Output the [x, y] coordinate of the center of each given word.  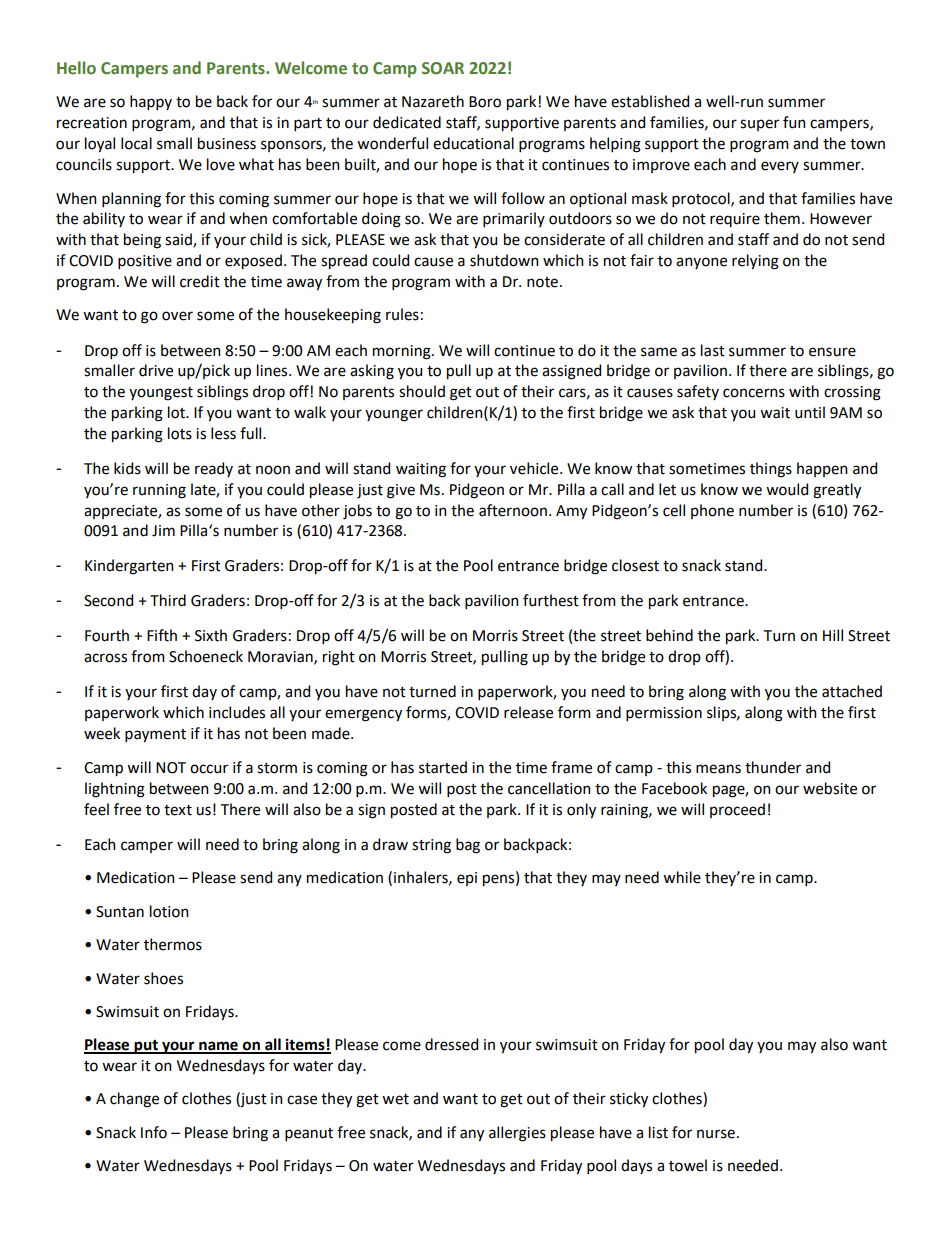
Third [168, 600]
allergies [517, 1134]
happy [151, 102]
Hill [833, 635]
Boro [485, 102]
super [759, 125]
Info [154, 1132]
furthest [551, 600]
